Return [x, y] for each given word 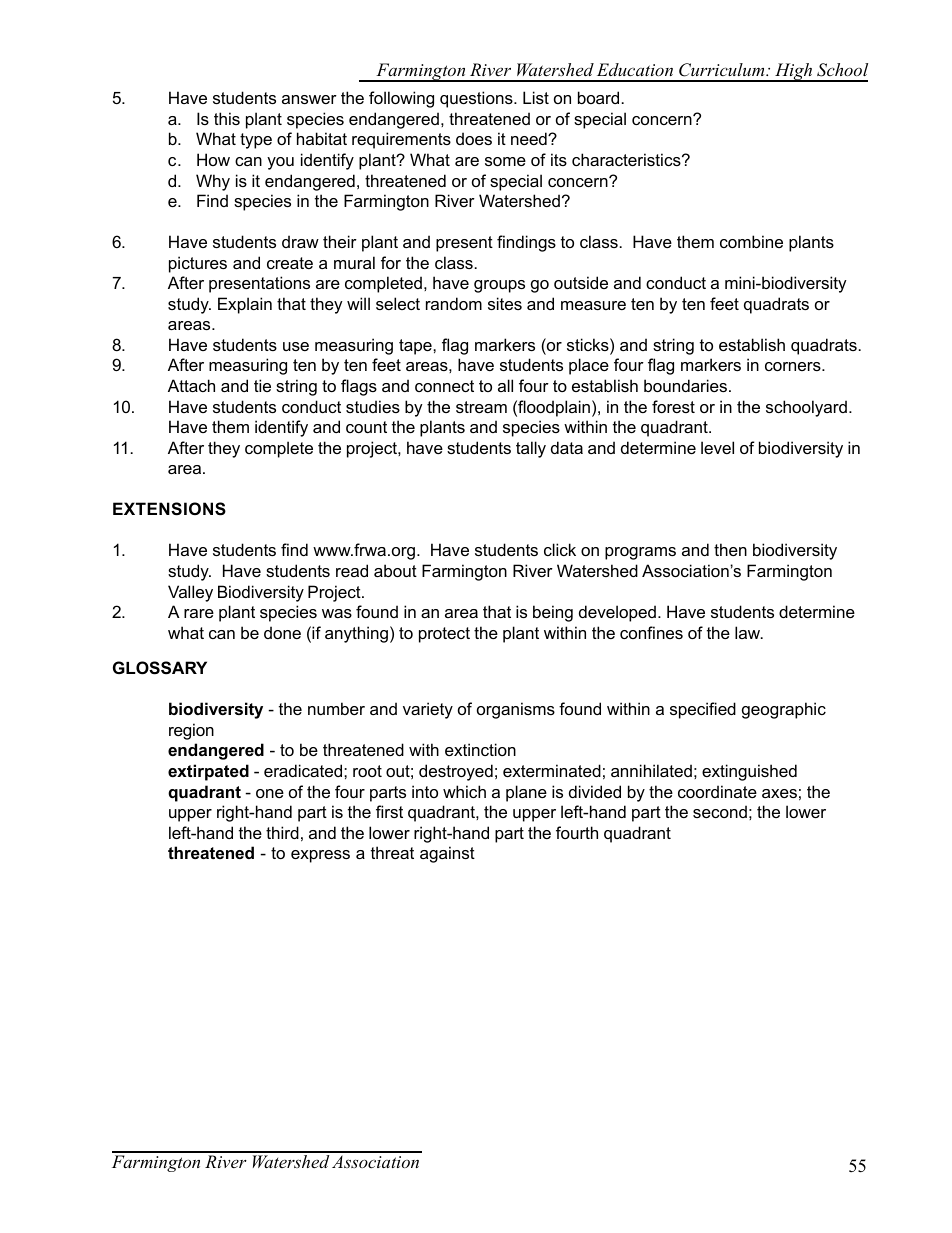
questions [477, 99]
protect [444, 635]
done [282, 632]
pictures [198, 264]
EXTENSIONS [169, 509]
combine [751, 241]
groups [499, 286]
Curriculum [723, 70]
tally [531, 449]
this [227, 118]
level [717, 447]
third [282, 832]
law [749, 632]
